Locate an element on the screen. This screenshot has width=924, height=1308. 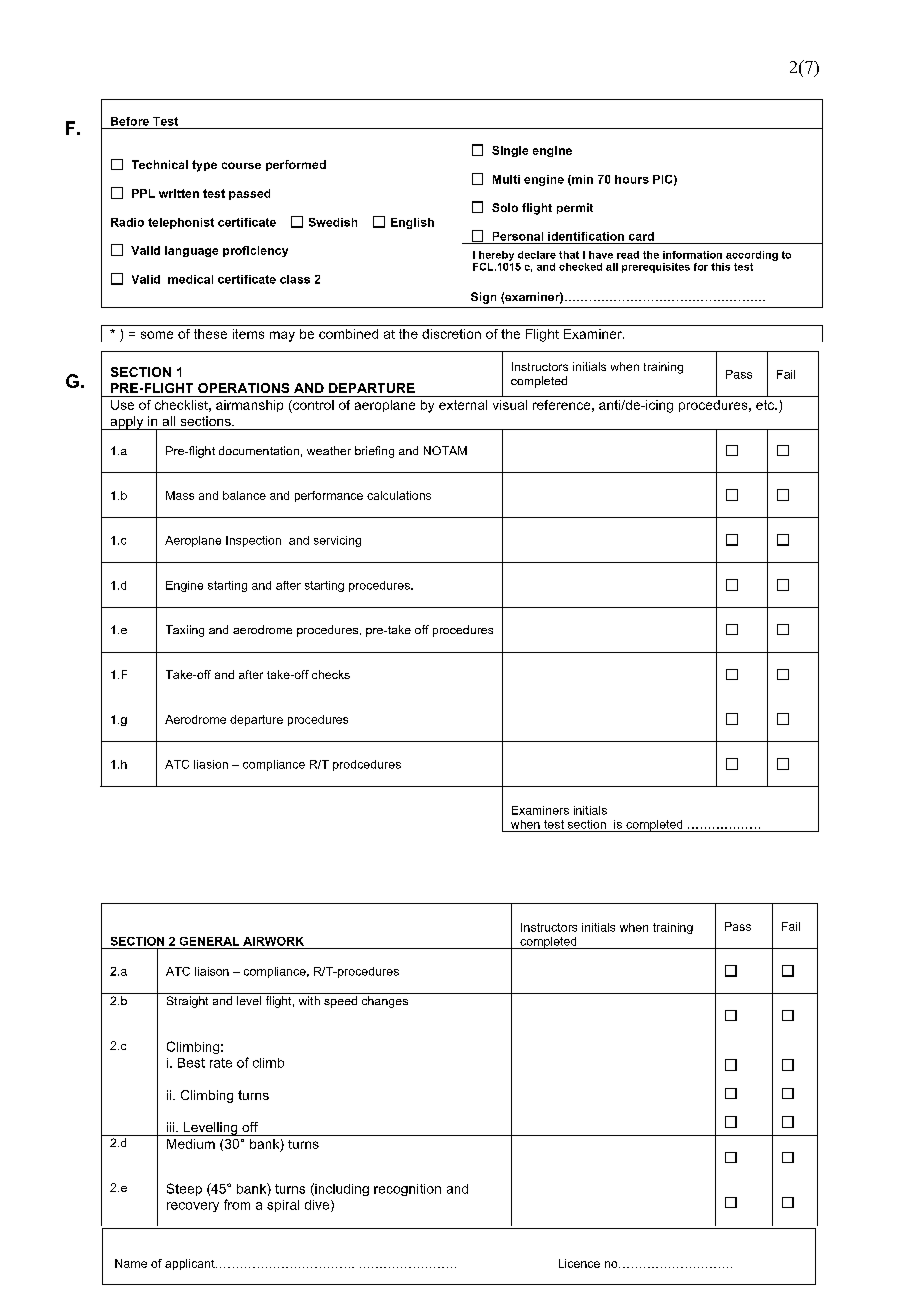
type is located at coordinates (204, 166).
